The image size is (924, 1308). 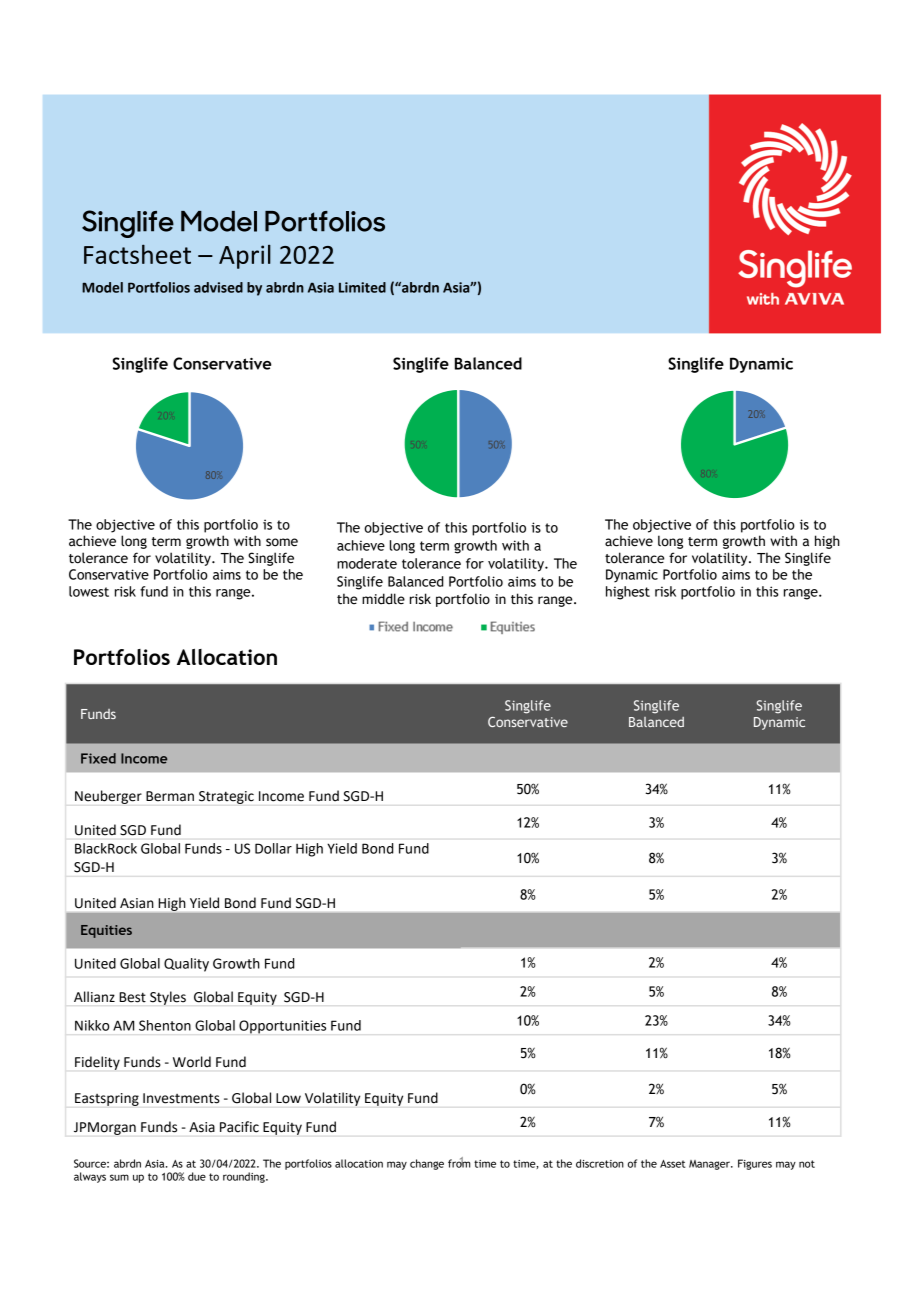 What do you see at coordinates (367, 563) in the page?
I see `moderate` at bounding box center [367, 563].
